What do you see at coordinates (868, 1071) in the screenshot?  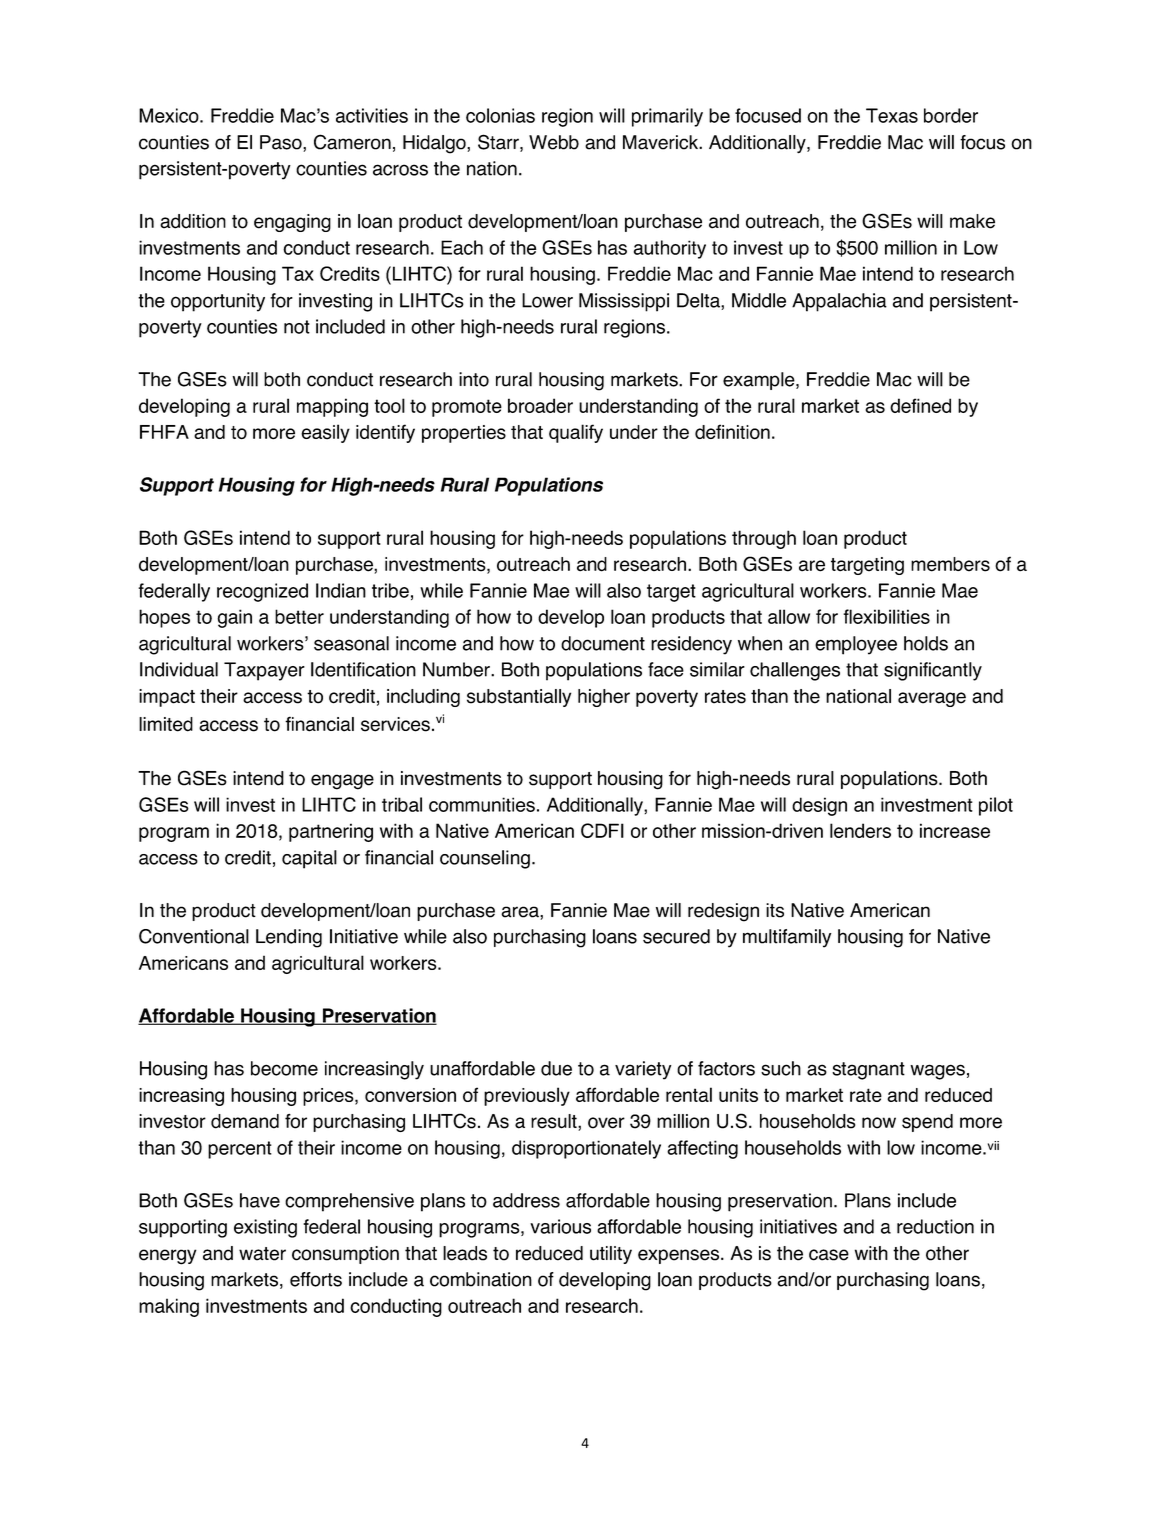 I see `stagnant` at bounding box center [868, 1071].
